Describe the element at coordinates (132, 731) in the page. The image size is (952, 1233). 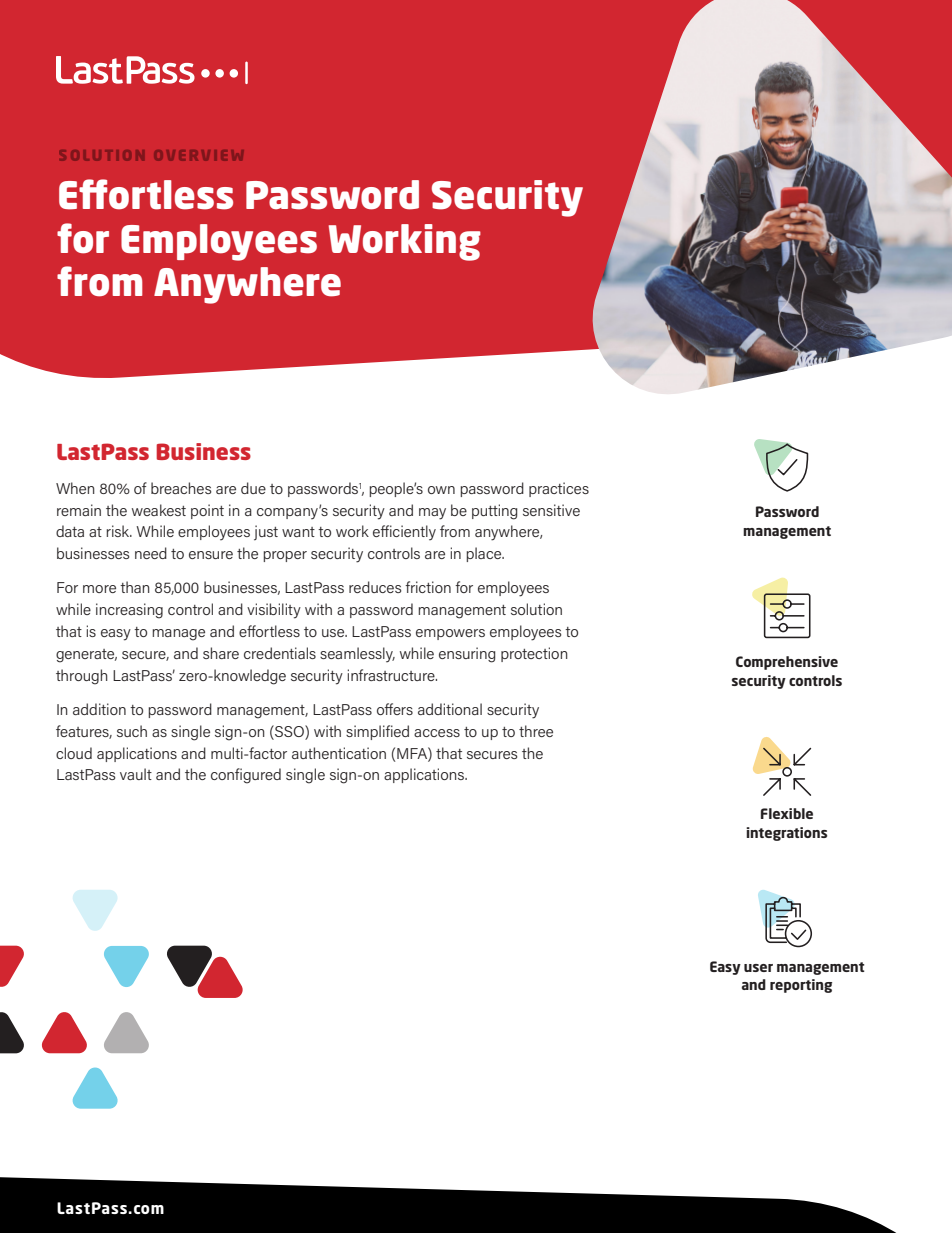
I see `such` at that location.
